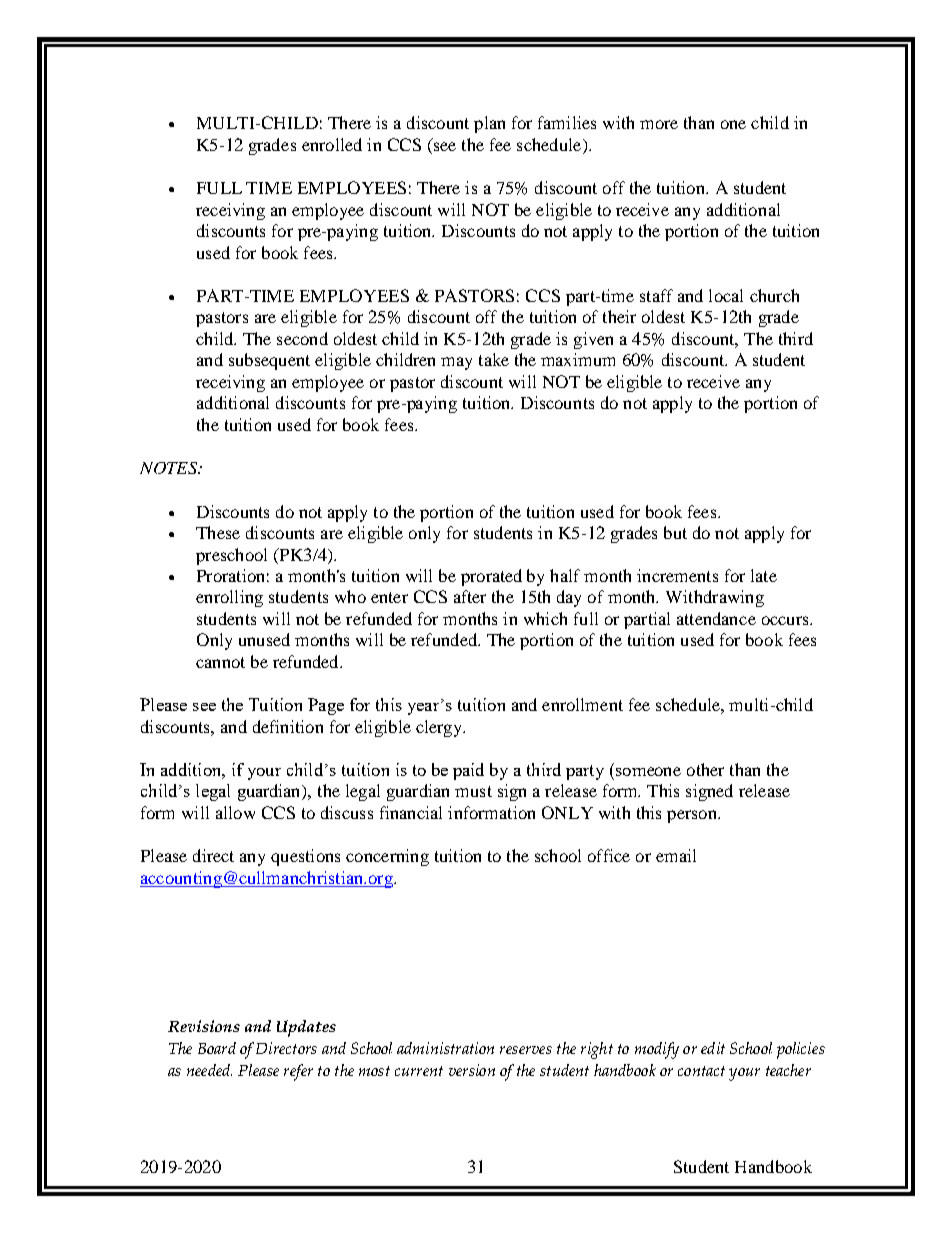  Describe the element at coordinates (676, 855) in the document. I see `email` at that location.
